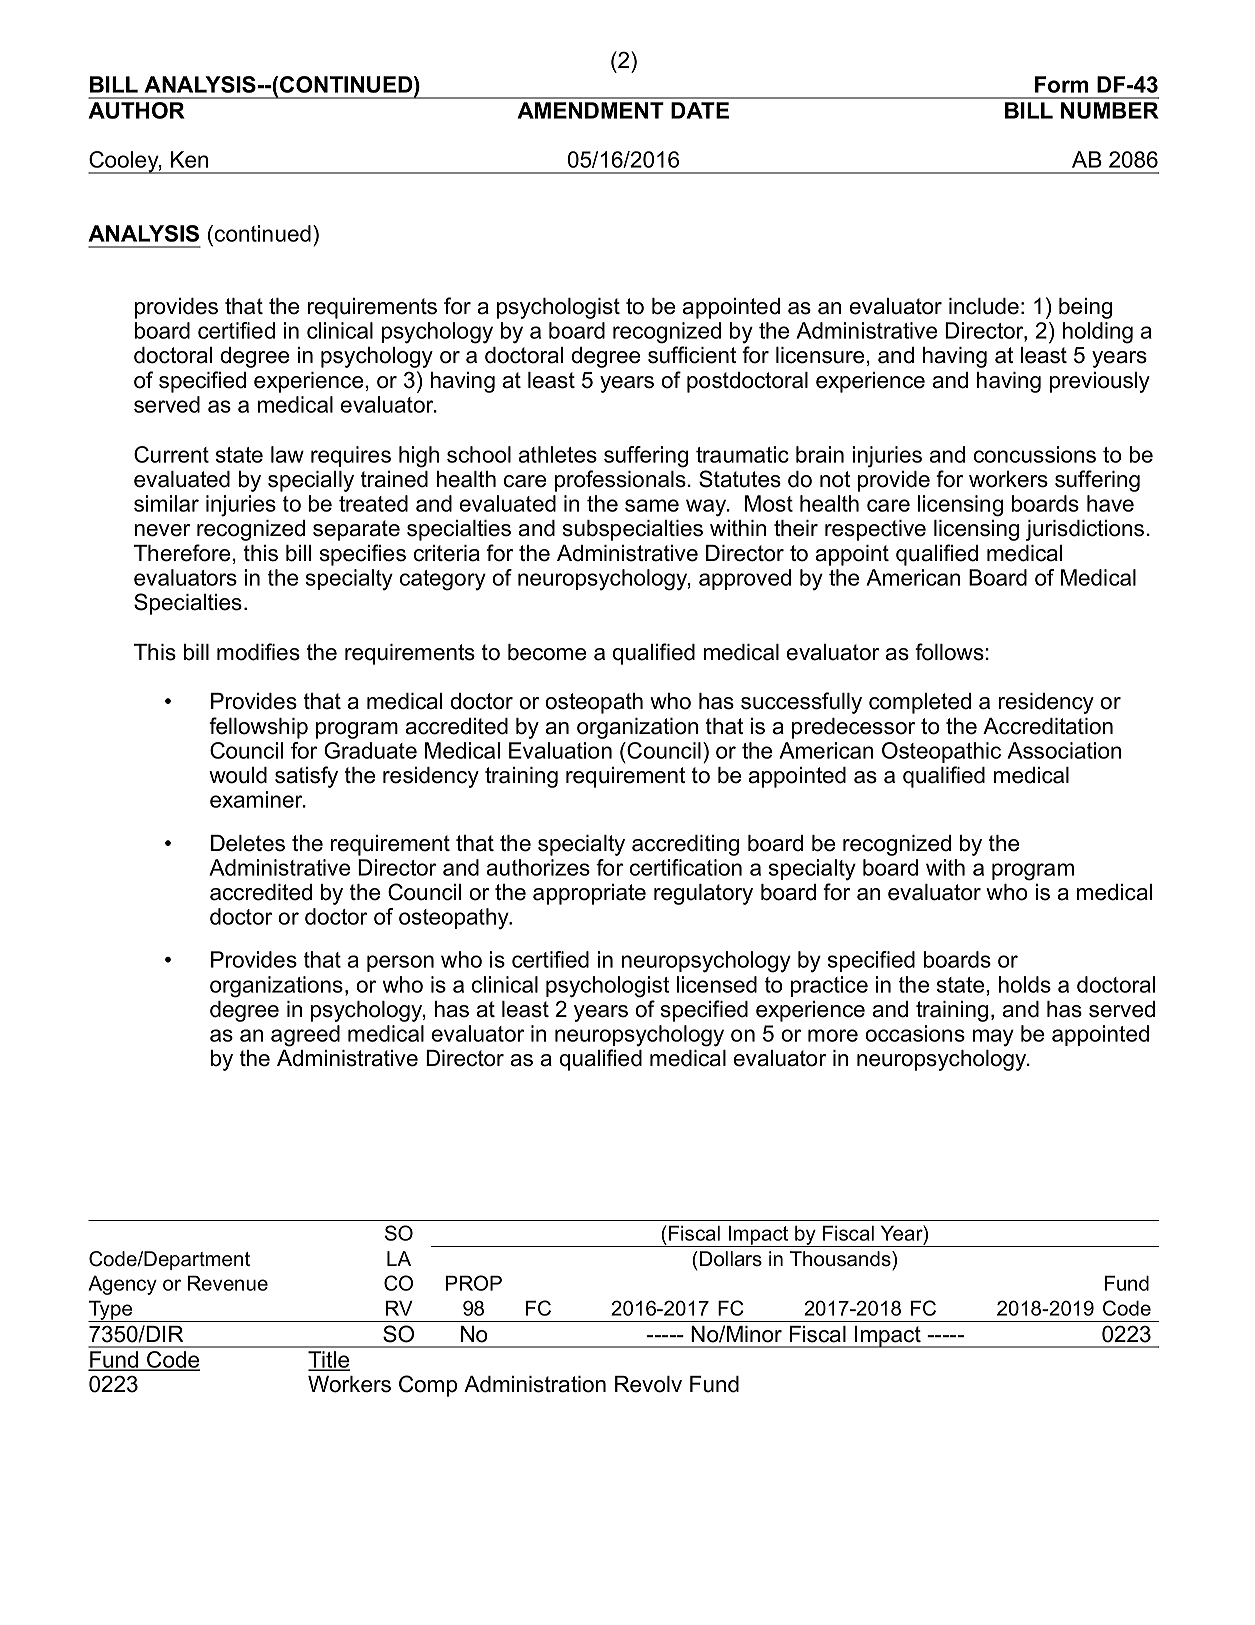 This screenshot has width=1255, height=1625. What do you see at coordinates (182, 553) in the screenshot?
I see `Therefore` at bounding box center [182, 553].
